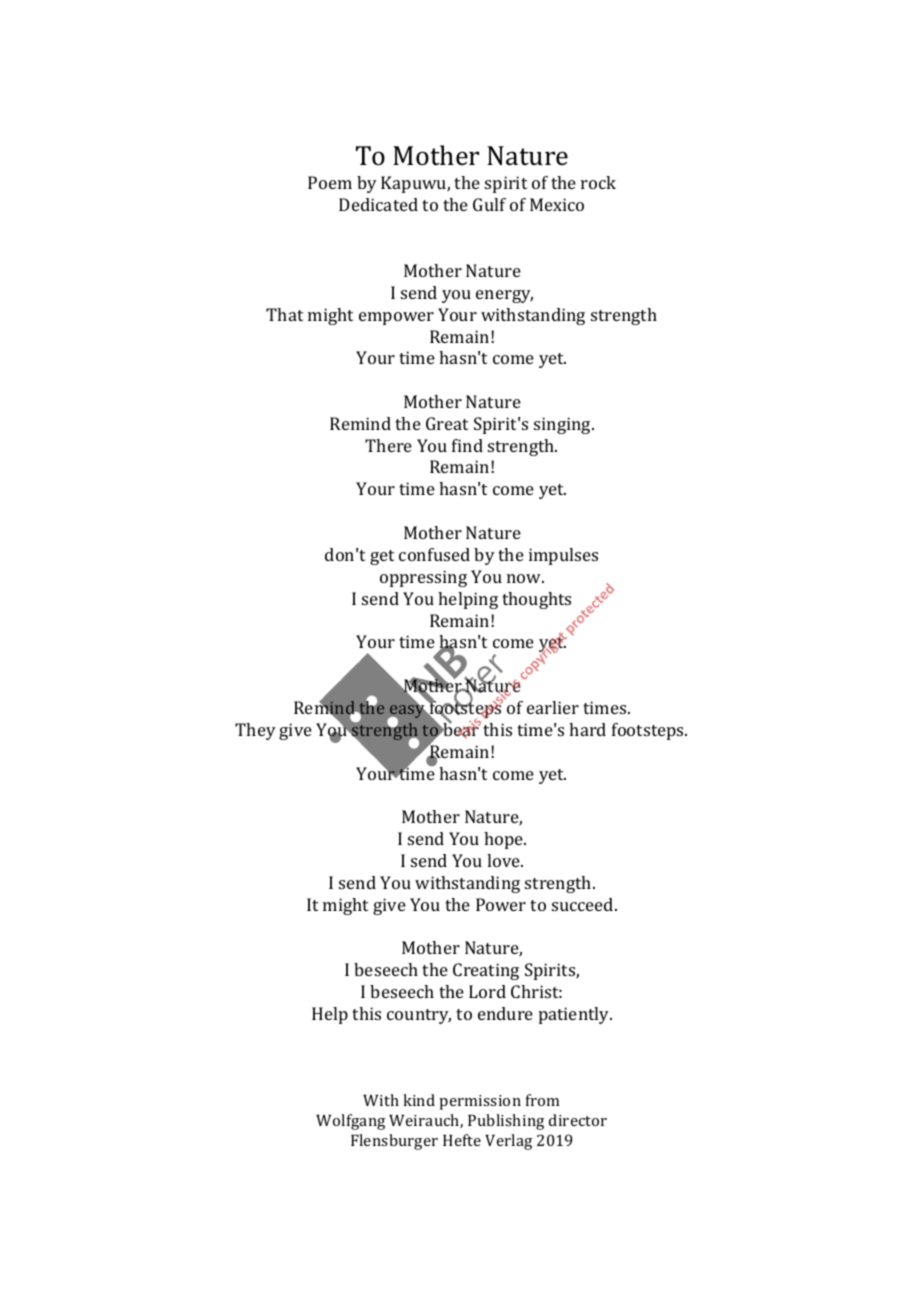 The image size is (924, 1308). Describe the element at coordinates (553, 707) in the screenshot. I see `earlier` at that location.
